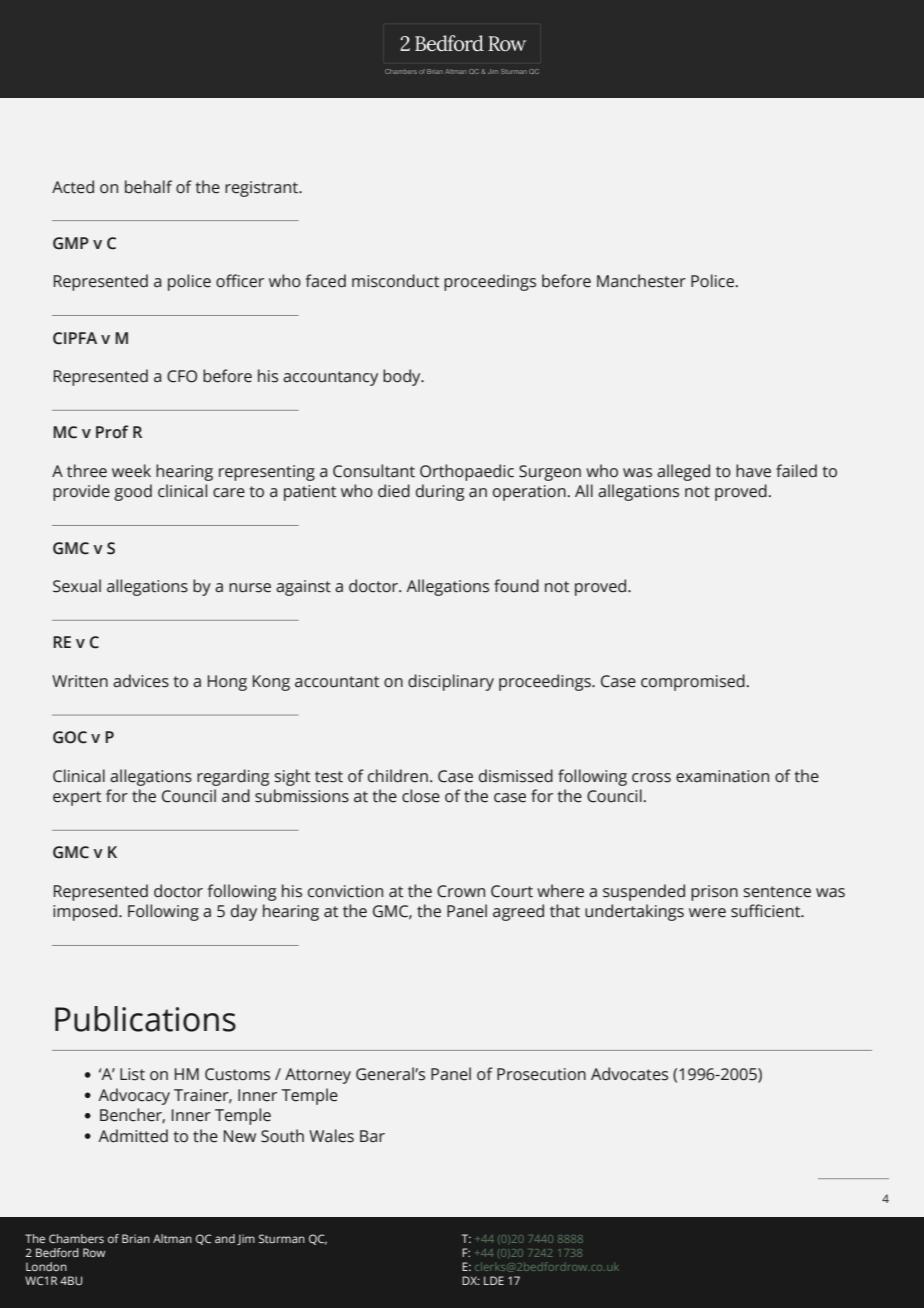 This image has width=924, height=1308. I want to click on behalf, so click(148, 187).
